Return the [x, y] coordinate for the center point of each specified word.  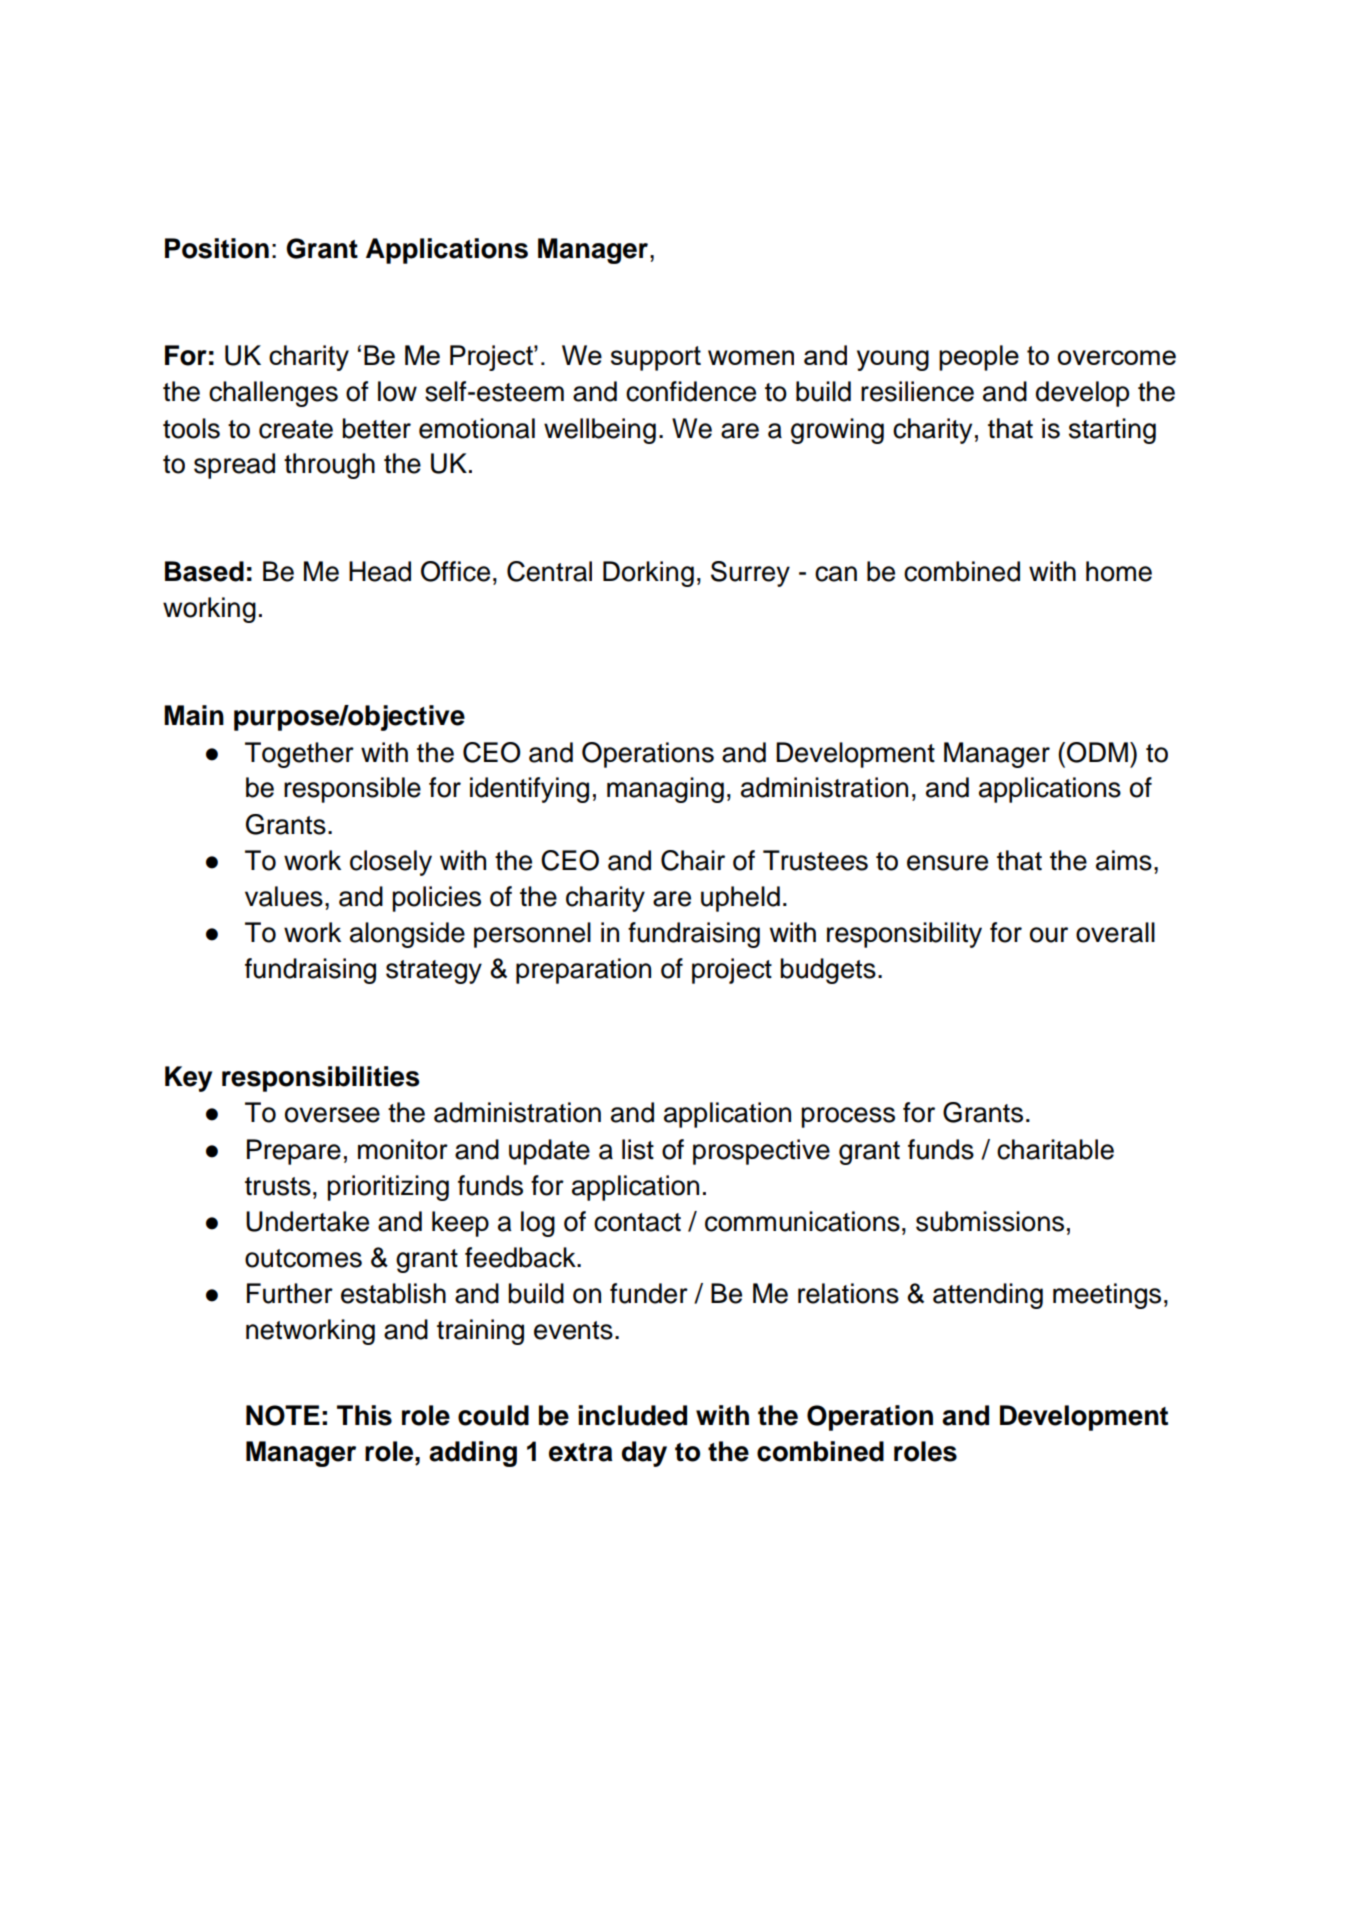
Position [217, 248]
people [979, 358]
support [656, 358]
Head [380, 571]
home [1119, 571]
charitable [1055, 1149]
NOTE [283, 1415]
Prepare [294, 1152]
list [638, 1149]
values [284, 896]
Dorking [648, 574]
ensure [947, 863]
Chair [693, 860]
